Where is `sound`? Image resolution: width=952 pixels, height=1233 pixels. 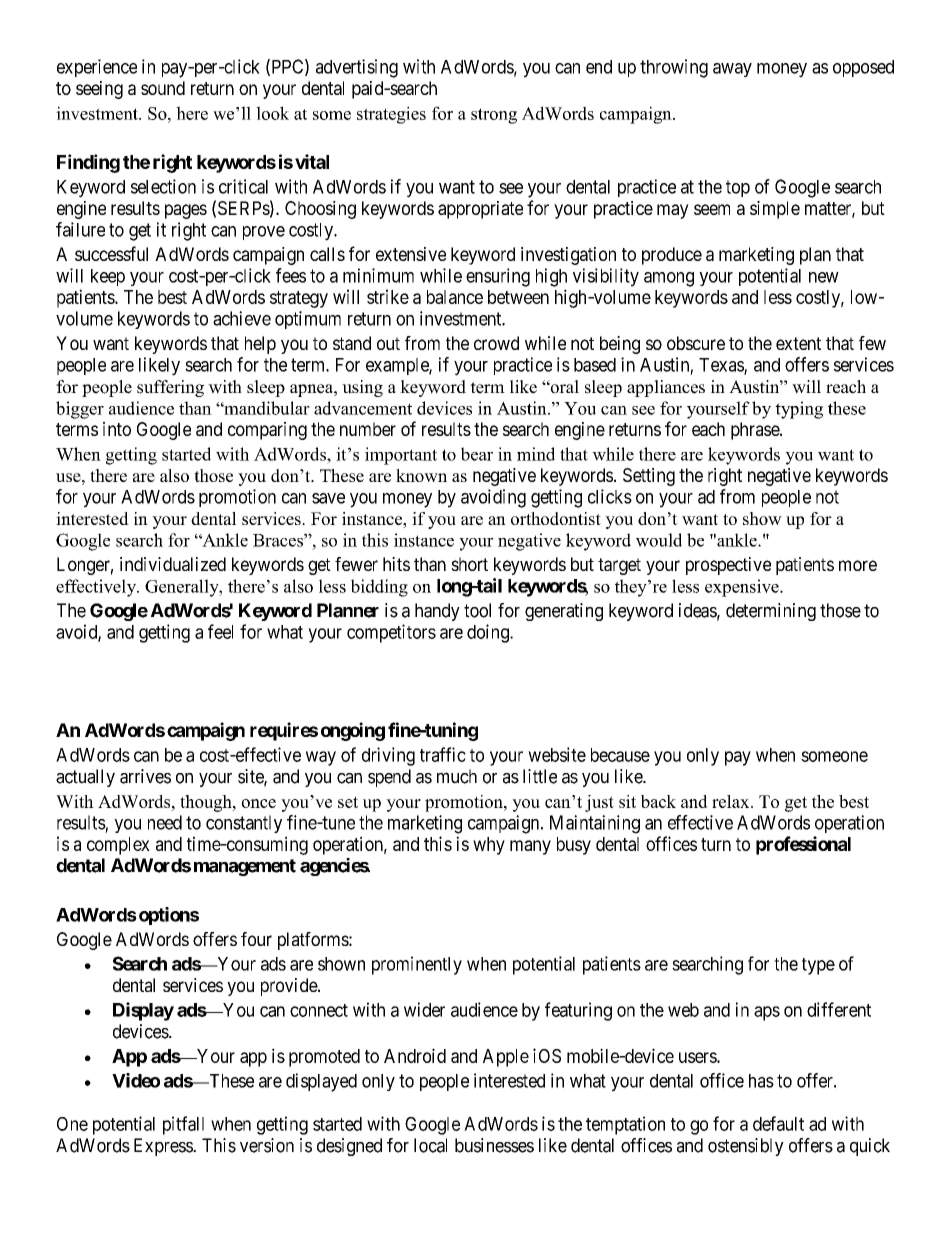 sound is located at coordinates (163, 88).
